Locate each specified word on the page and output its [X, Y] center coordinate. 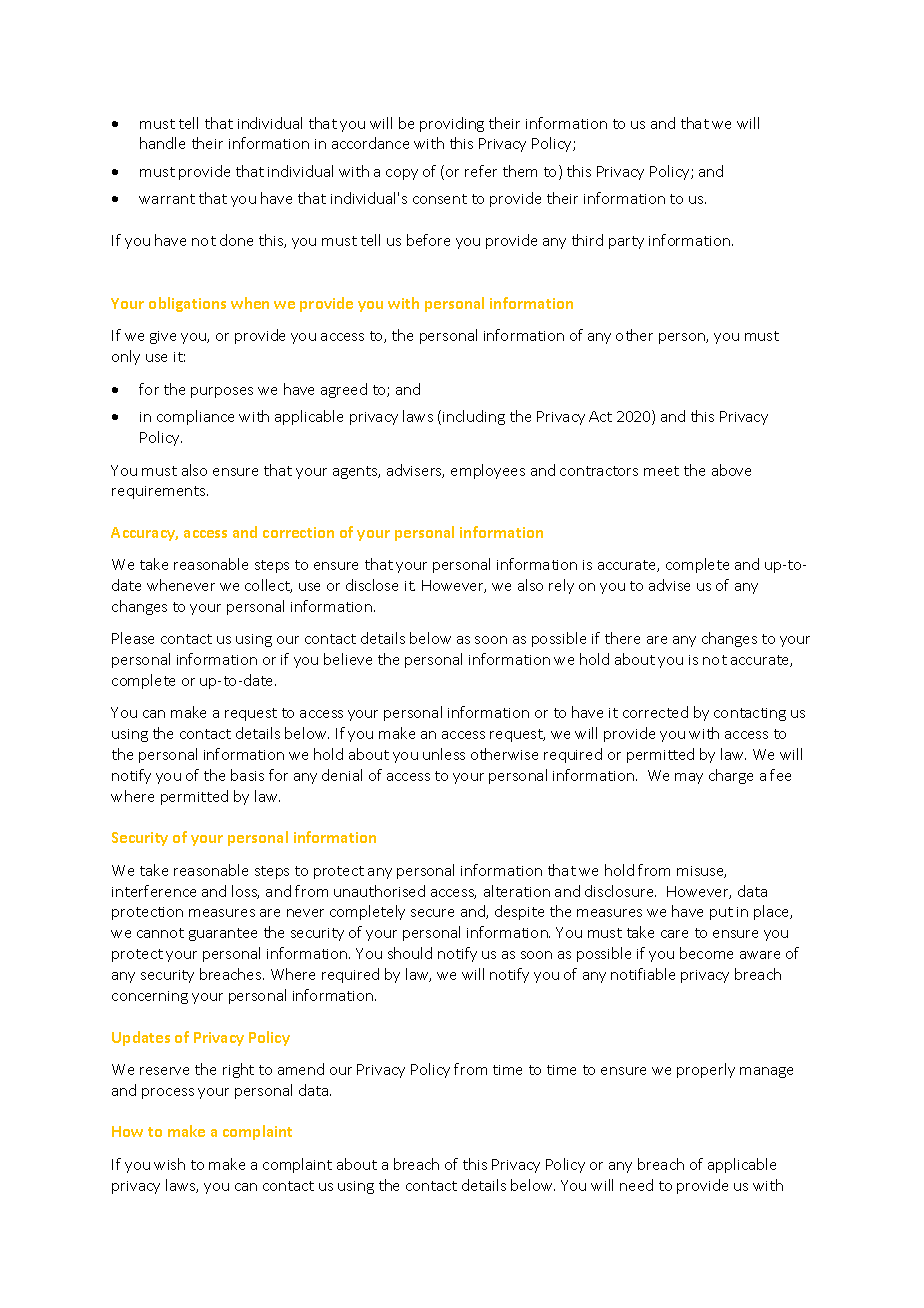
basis [247, 775]
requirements [160, 492]
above [731, 470]
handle [162, 143]
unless [444, 754]
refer [481, 171]
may [689, 778]
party [626, 242]
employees [488, 471]
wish [169, 1164]
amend [301, 1069]
